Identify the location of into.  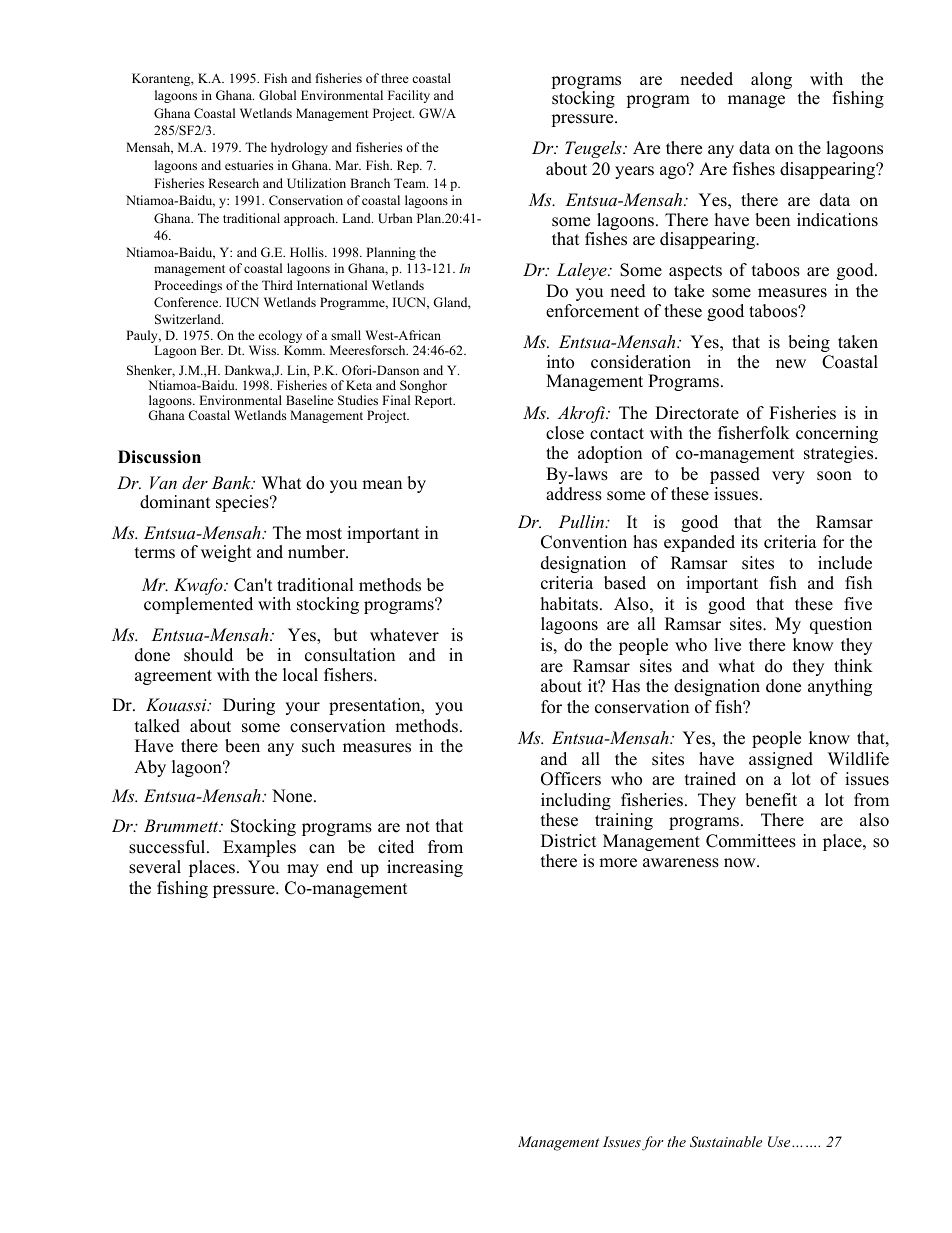
(560, 362).
